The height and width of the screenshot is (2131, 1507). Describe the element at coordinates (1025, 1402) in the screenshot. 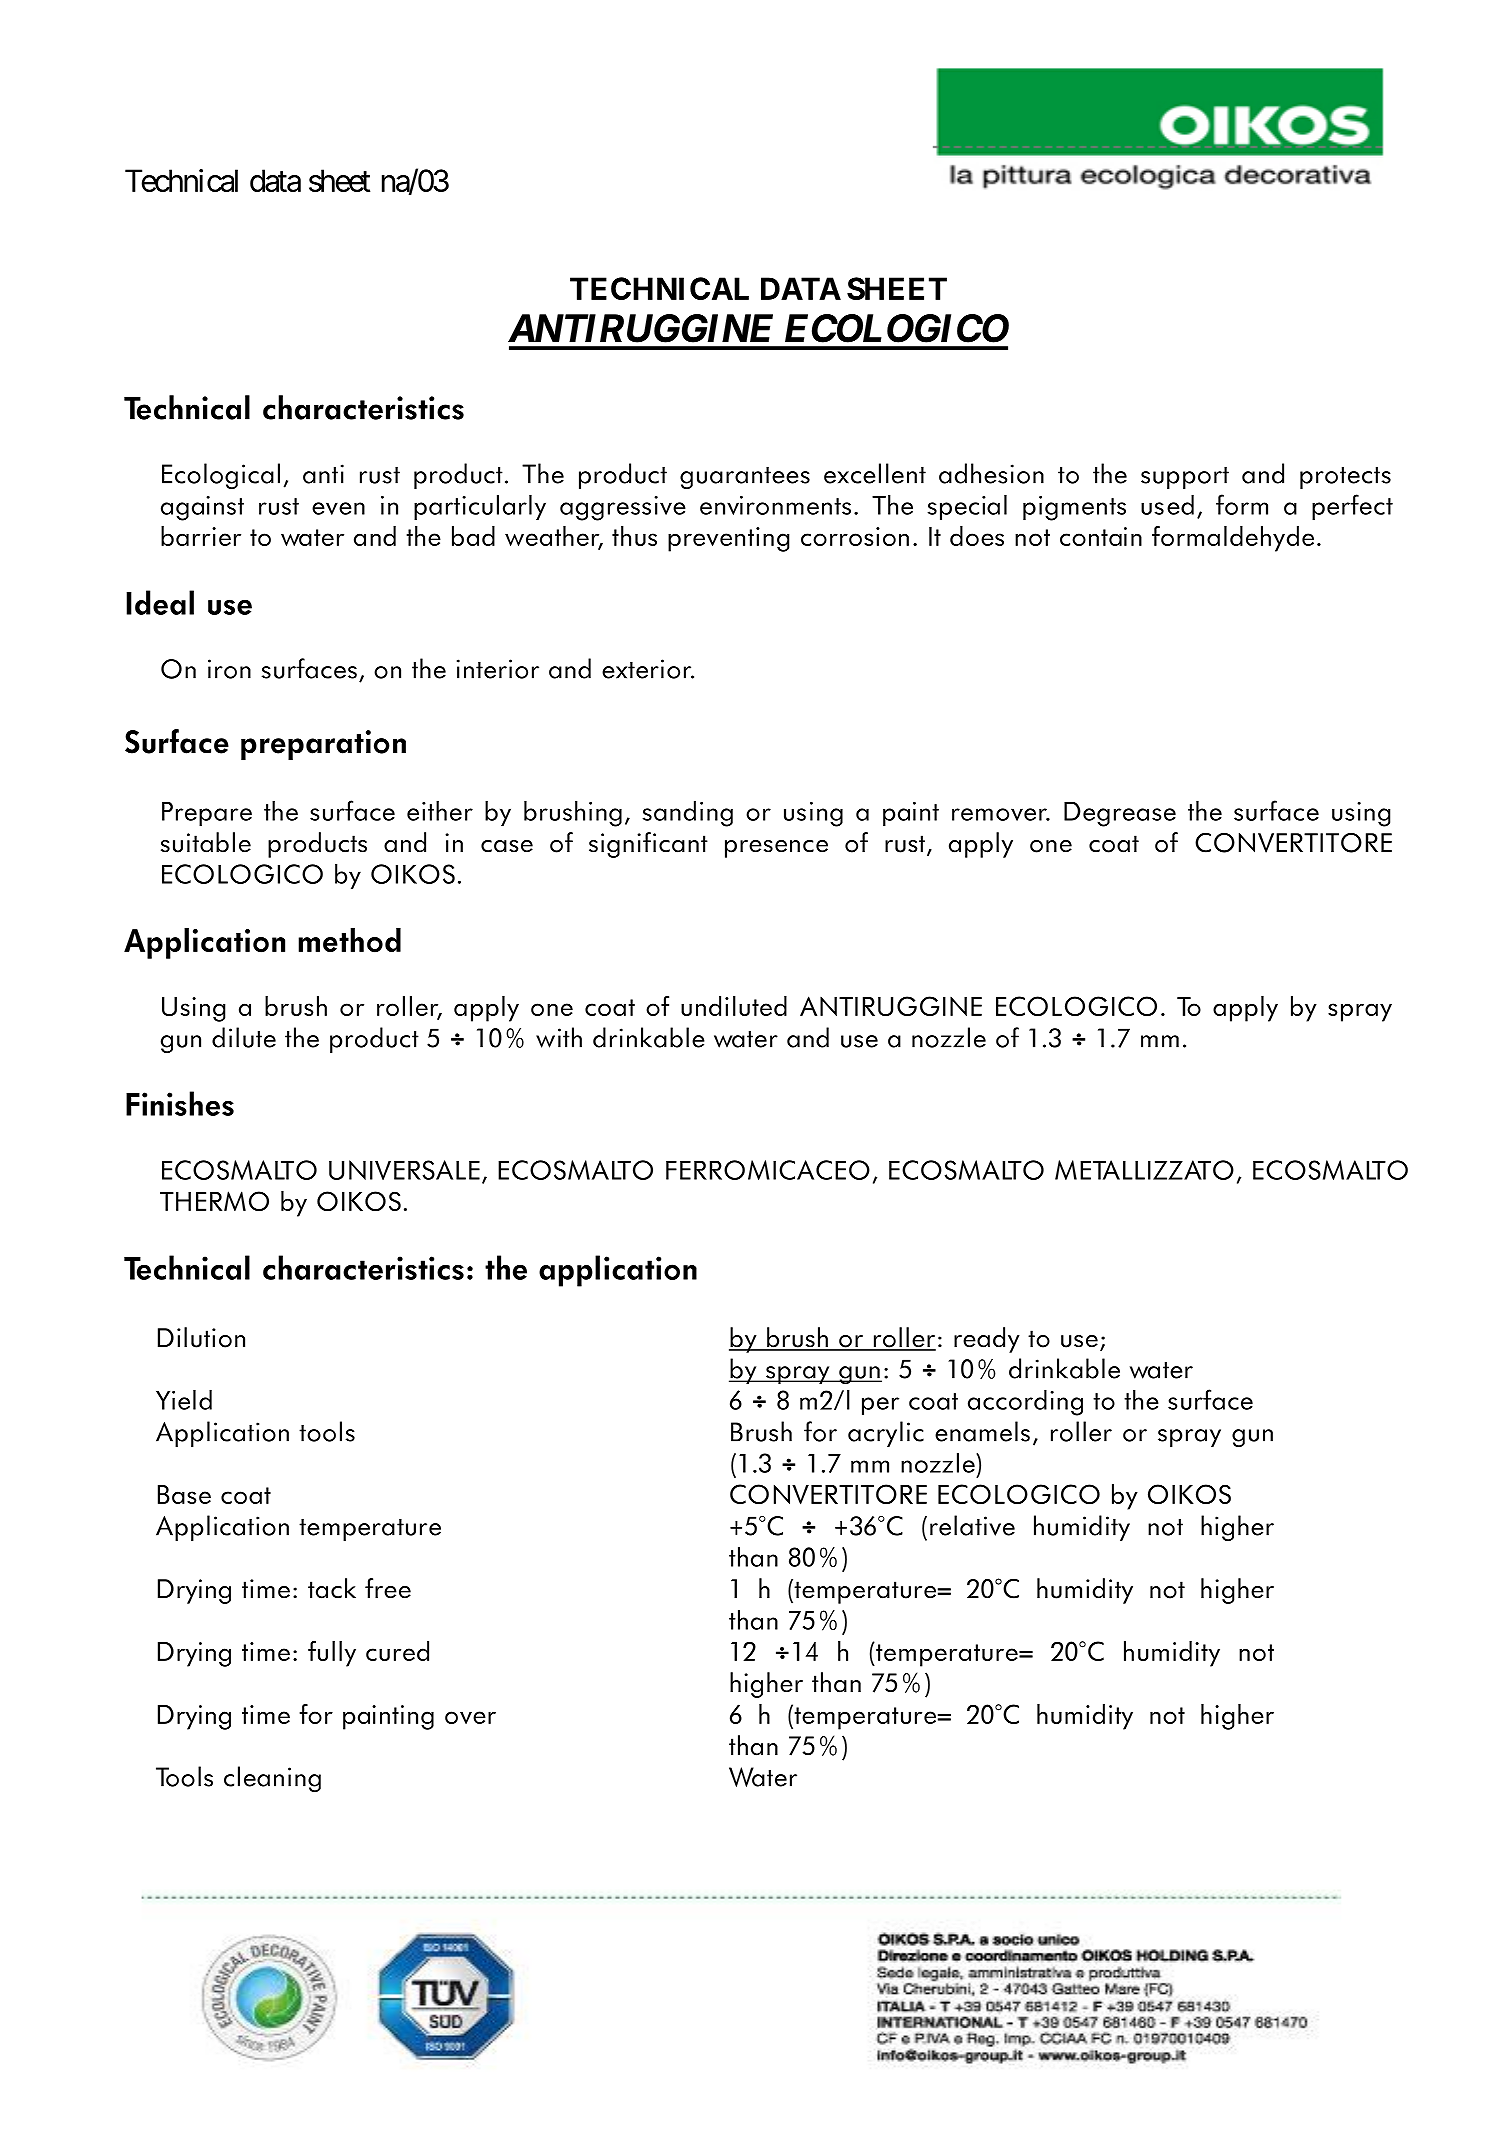

I see `according` at that location.
